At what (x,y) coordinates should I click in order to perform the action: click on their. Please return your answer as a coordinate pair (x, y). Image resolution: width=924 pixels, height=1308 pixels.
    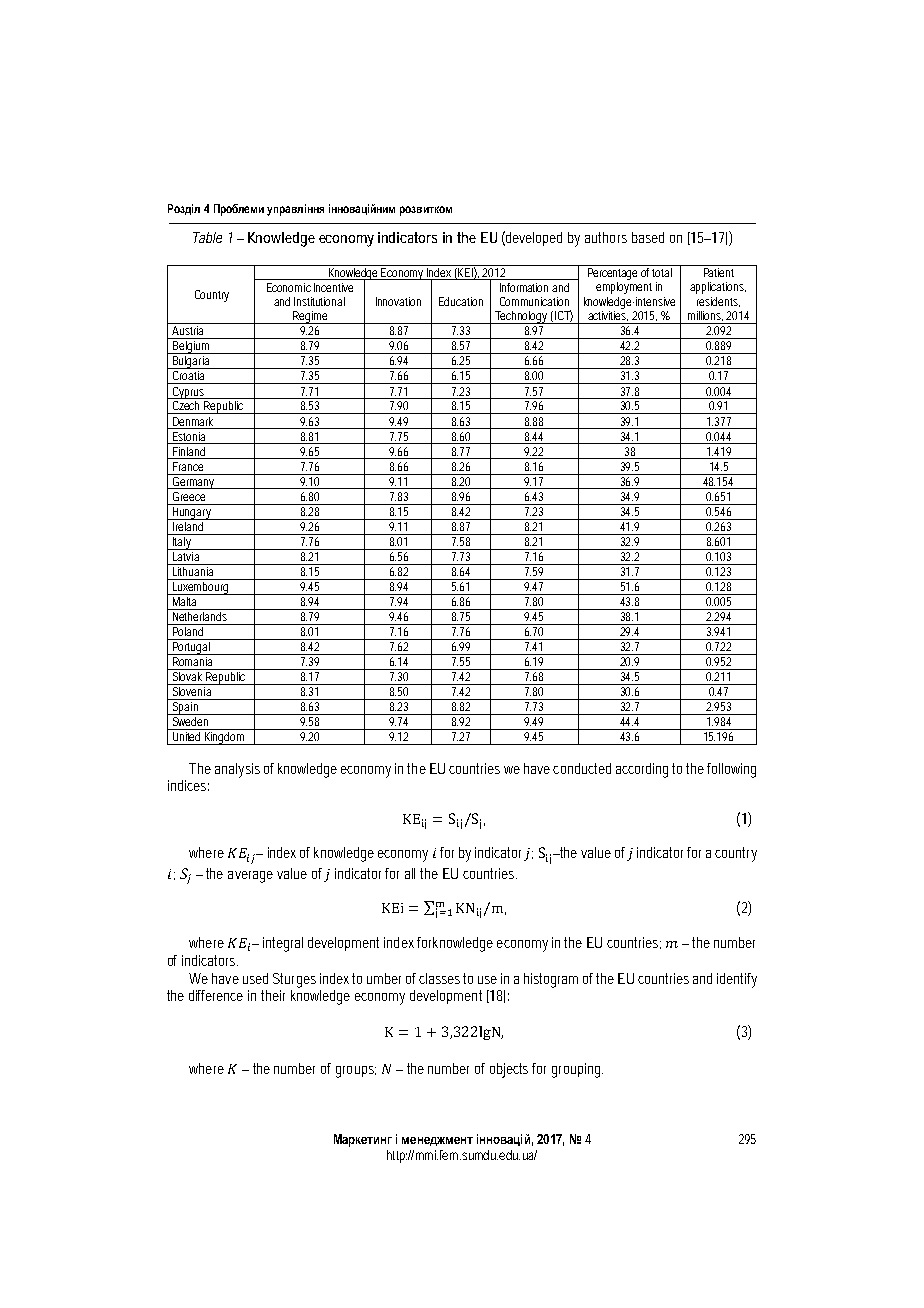
    Looking at the image, I should click on (273, 995).
